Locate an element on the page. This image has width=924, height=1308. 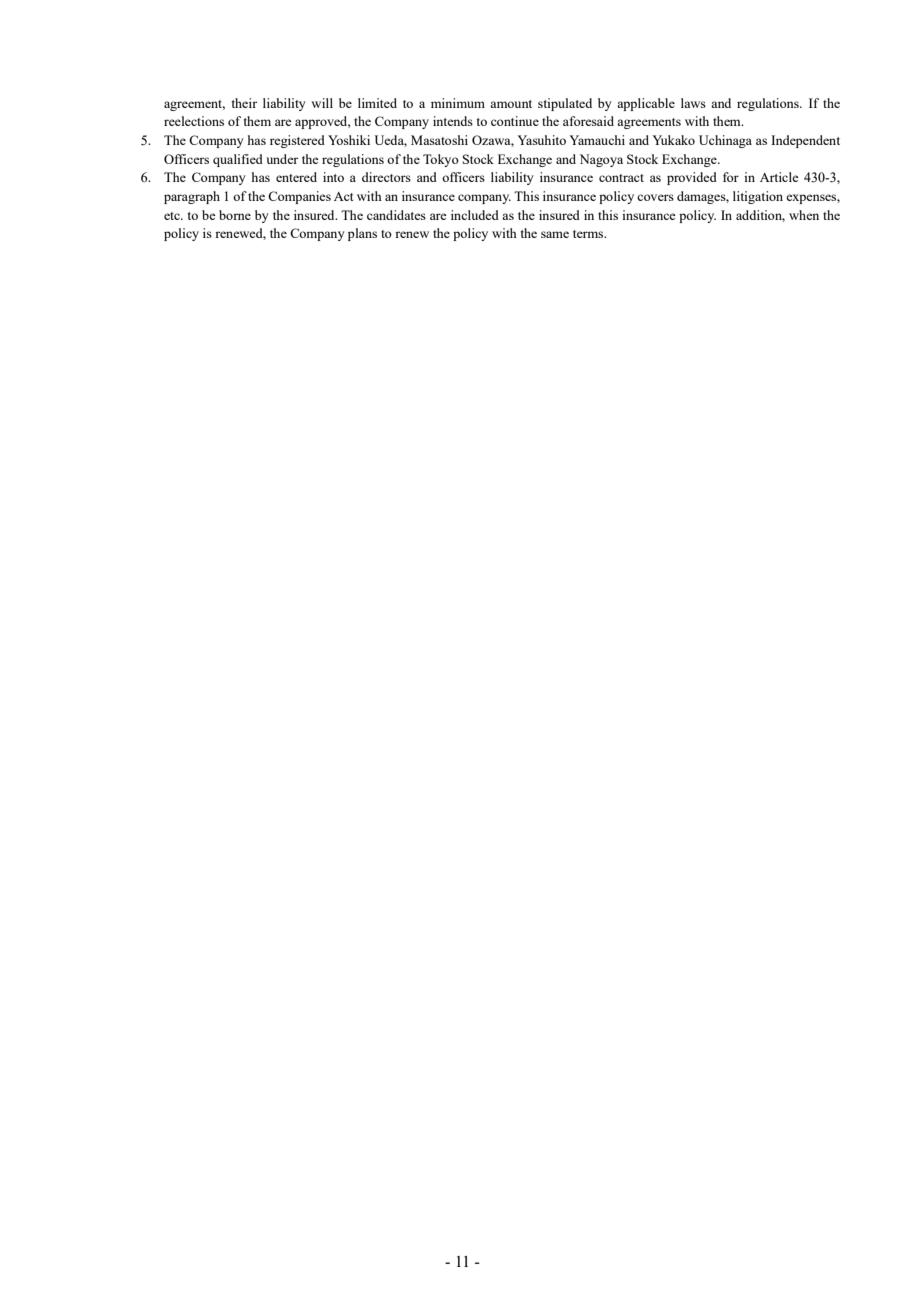
Companies is located at coordinates (299, 197).
